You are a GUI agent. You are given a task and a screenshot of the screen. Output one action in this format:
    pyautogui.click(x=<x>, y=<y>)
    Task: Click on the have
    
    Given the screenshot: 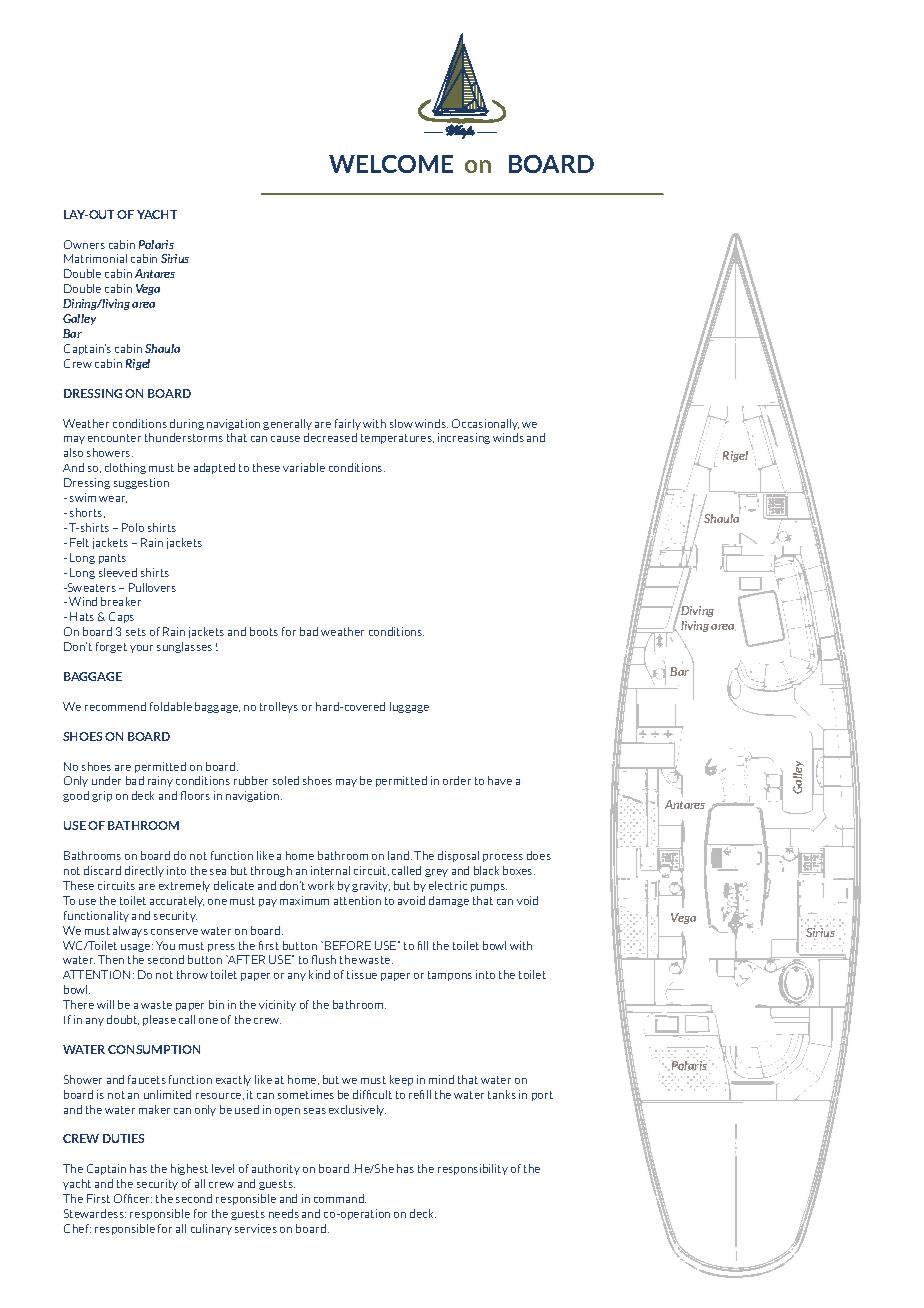 What is the action you would take?
    pyautogui.click(x=500, y=780)
